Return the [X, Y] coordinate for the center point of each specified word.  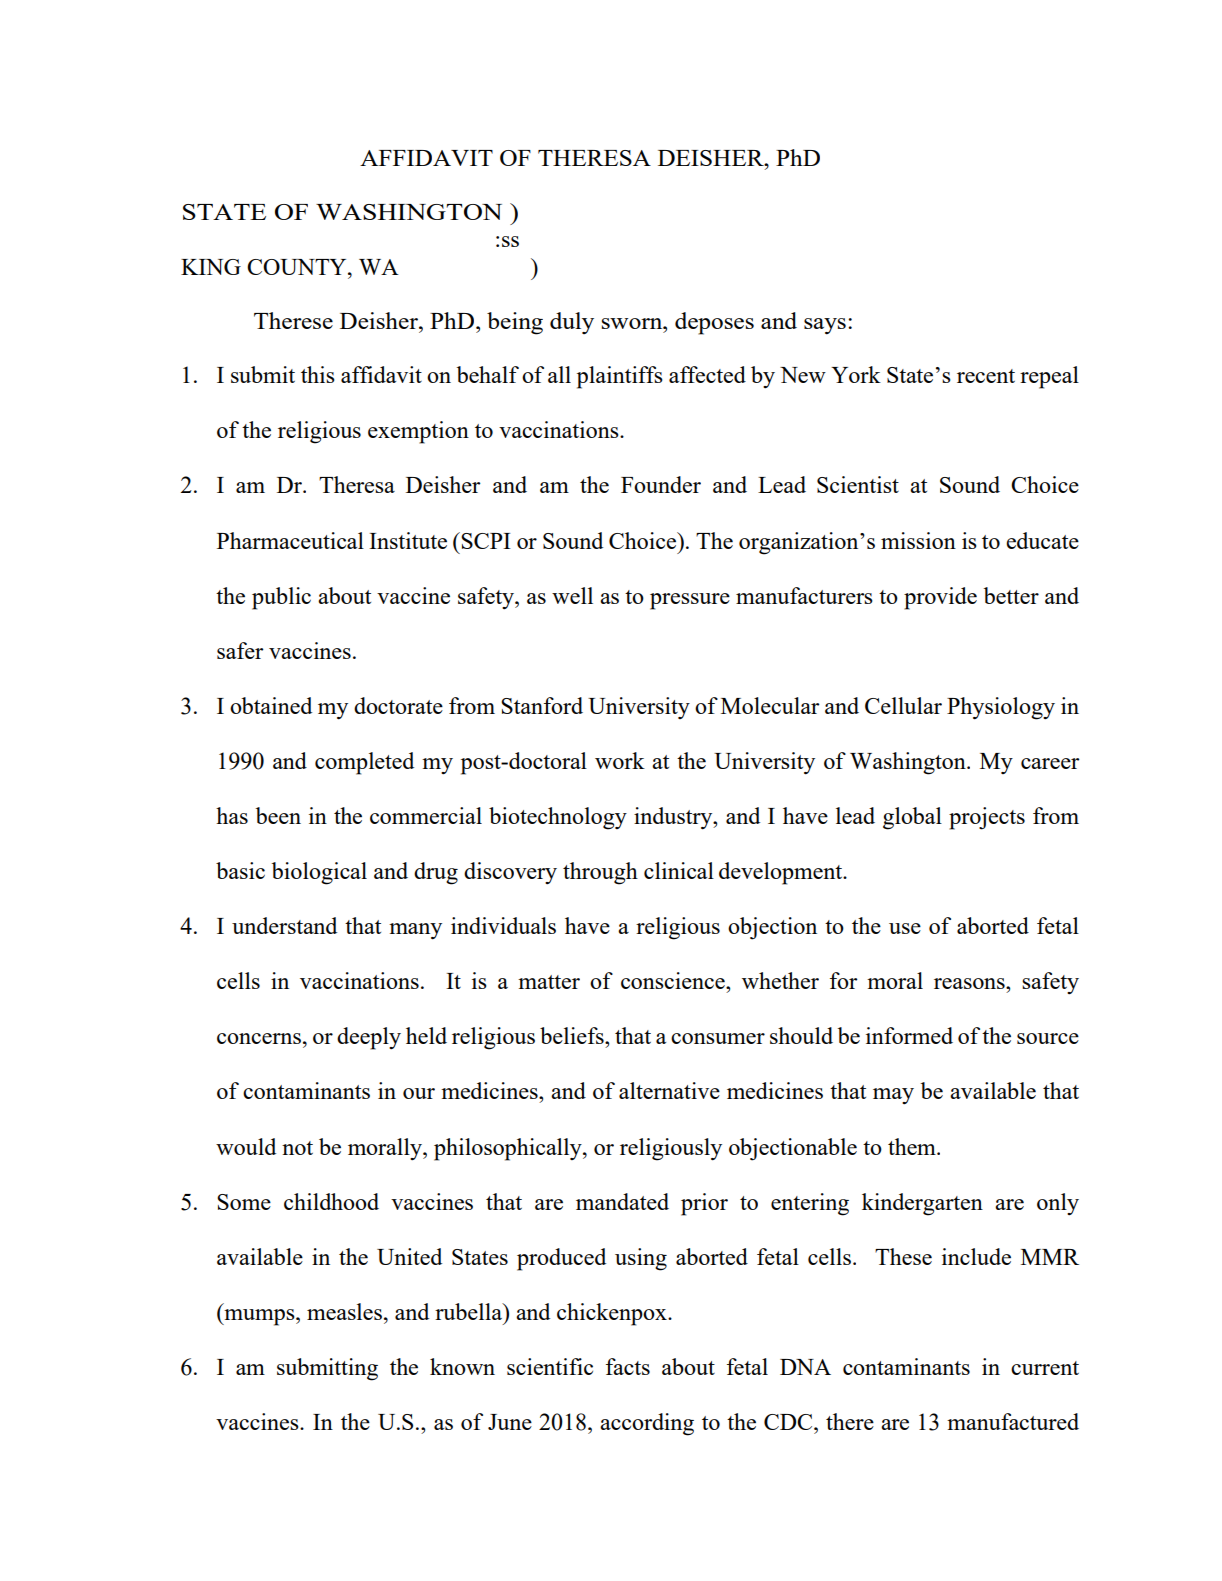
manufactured [1013, 1421]
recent [986, 376]
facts [628, 1366]
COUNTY [298, 267]
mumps [259, 1317]
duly [572, 323]
